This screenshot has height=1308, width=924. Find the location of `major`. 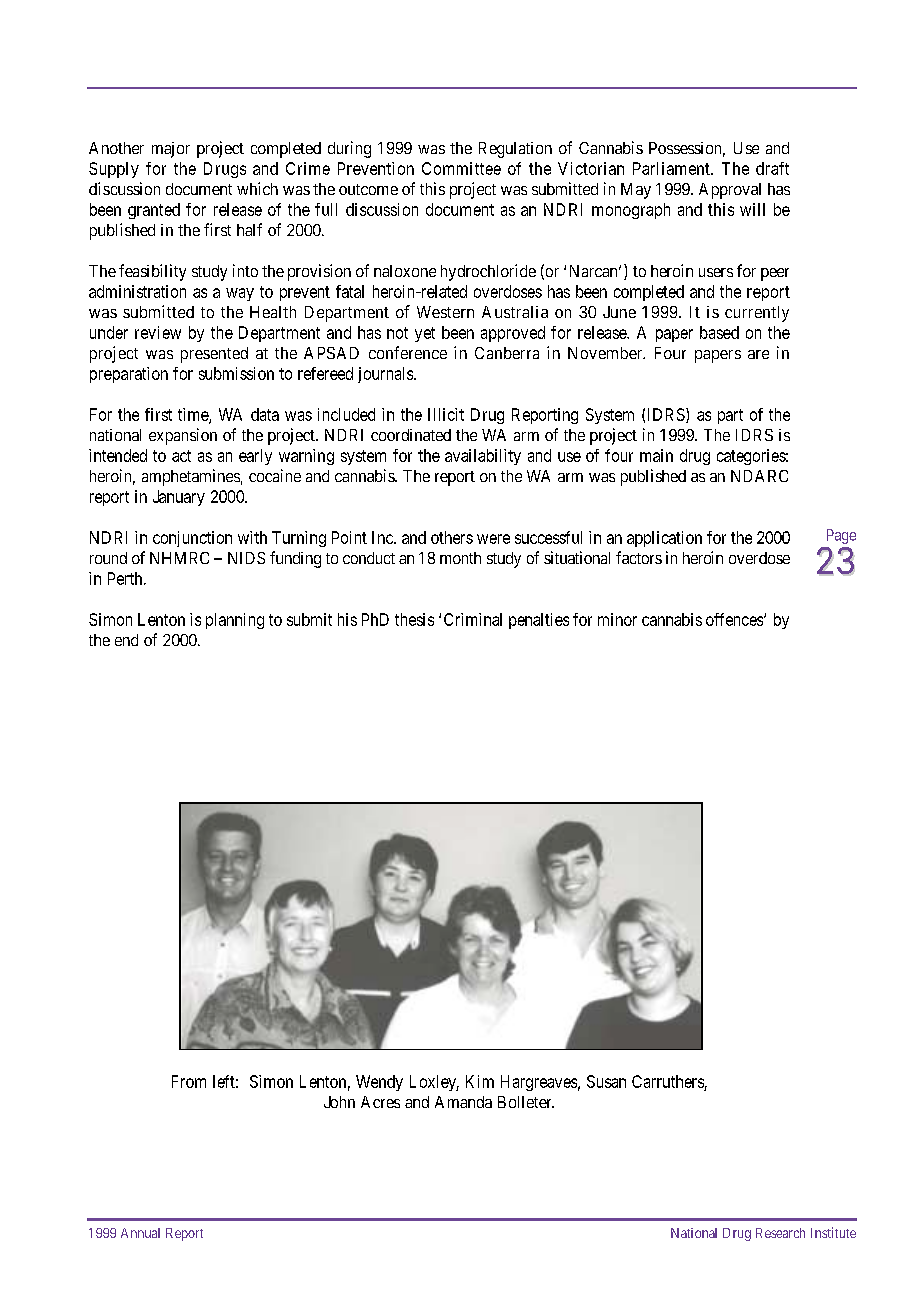

major is located at coordinates (171, 150).
